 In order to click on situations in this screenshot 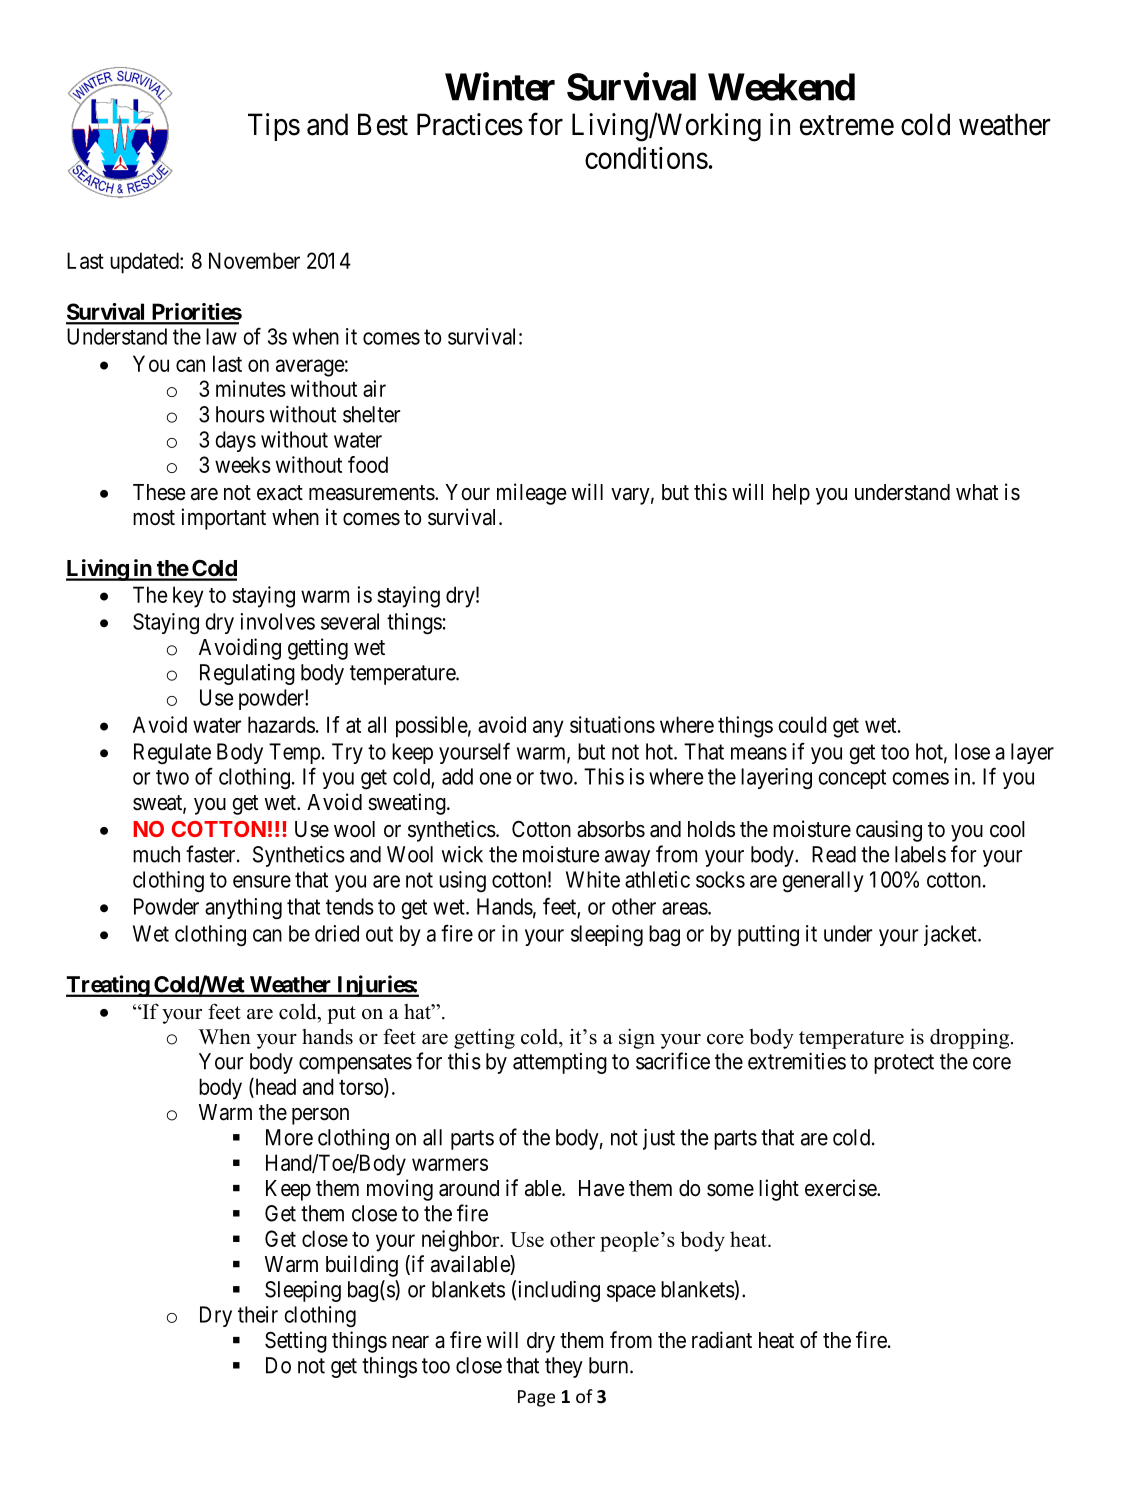, I will do `click(612, 724)`.
